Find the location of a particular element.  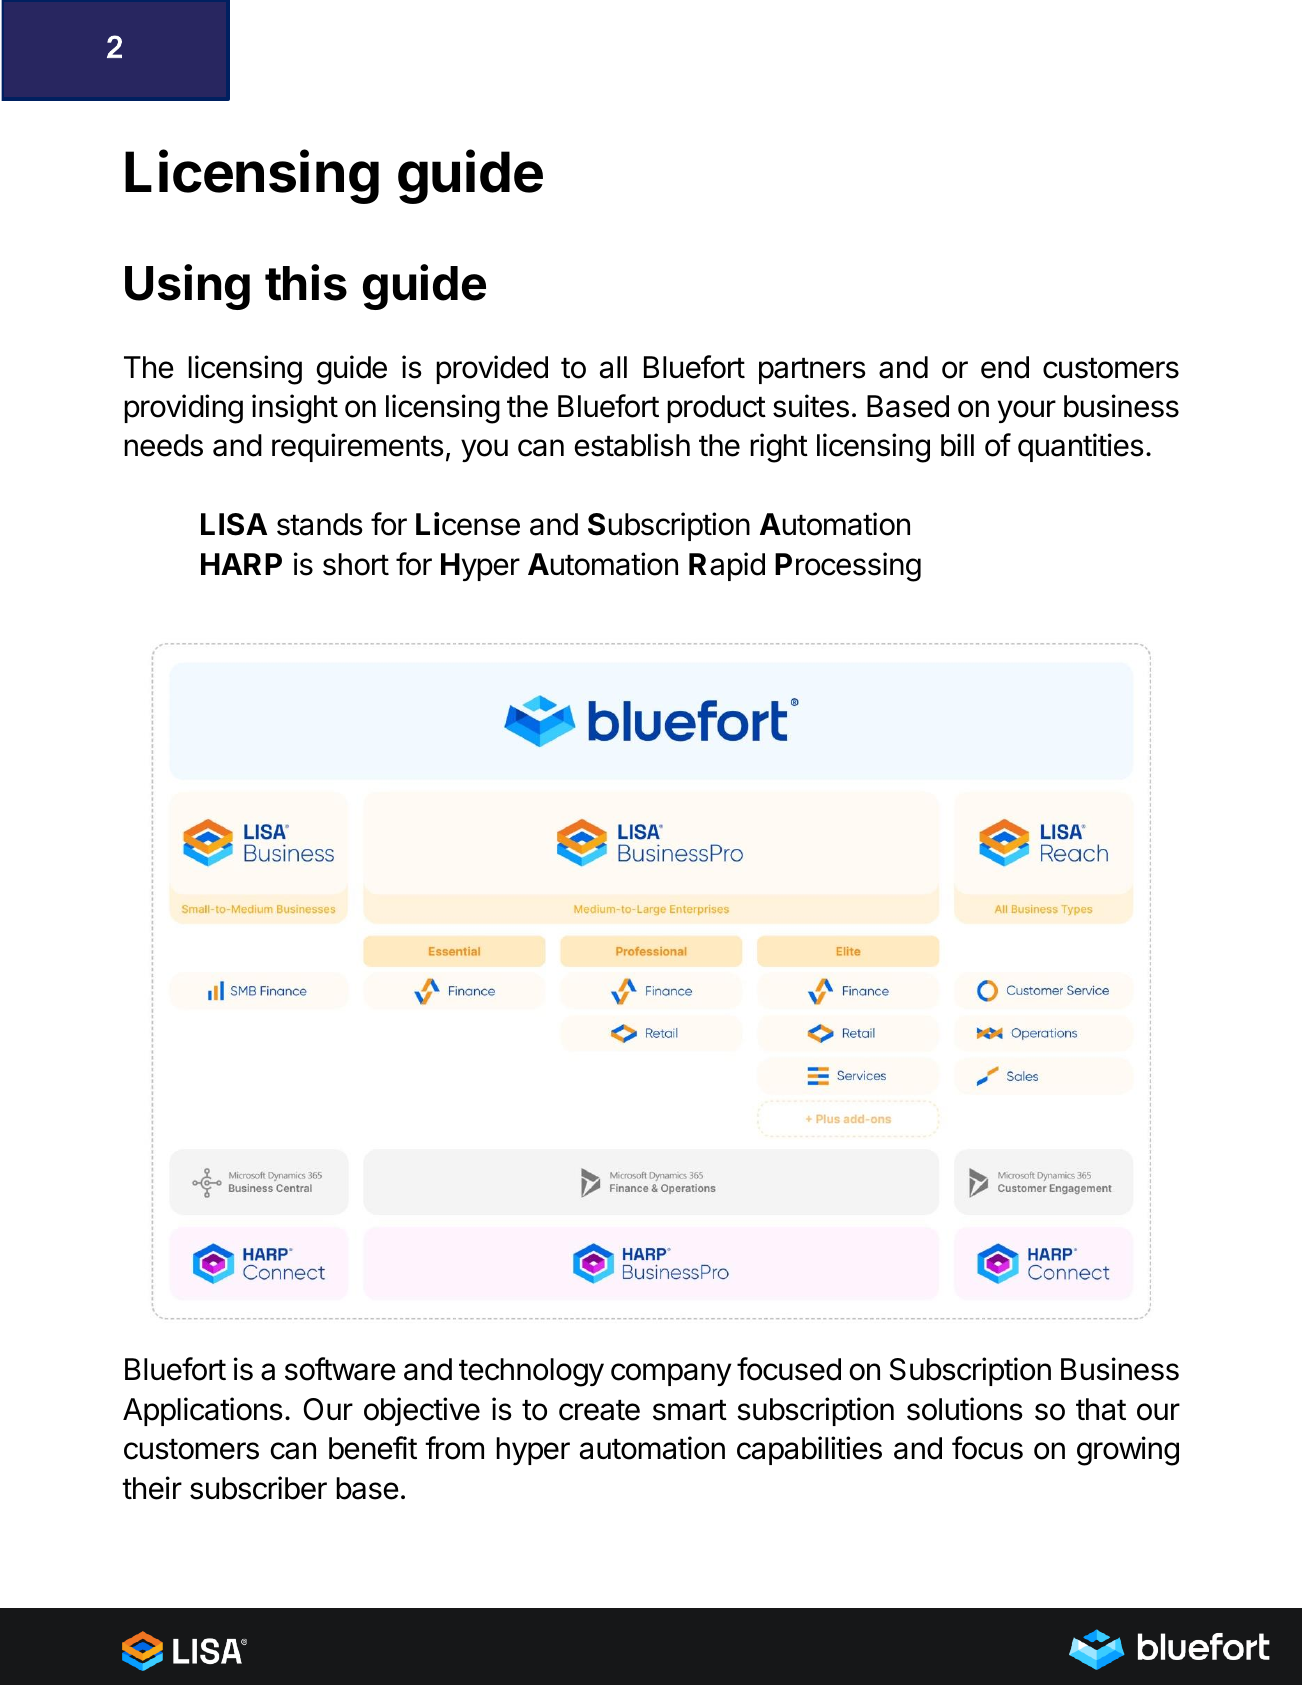

end is located at coordinates (1005, 367).
